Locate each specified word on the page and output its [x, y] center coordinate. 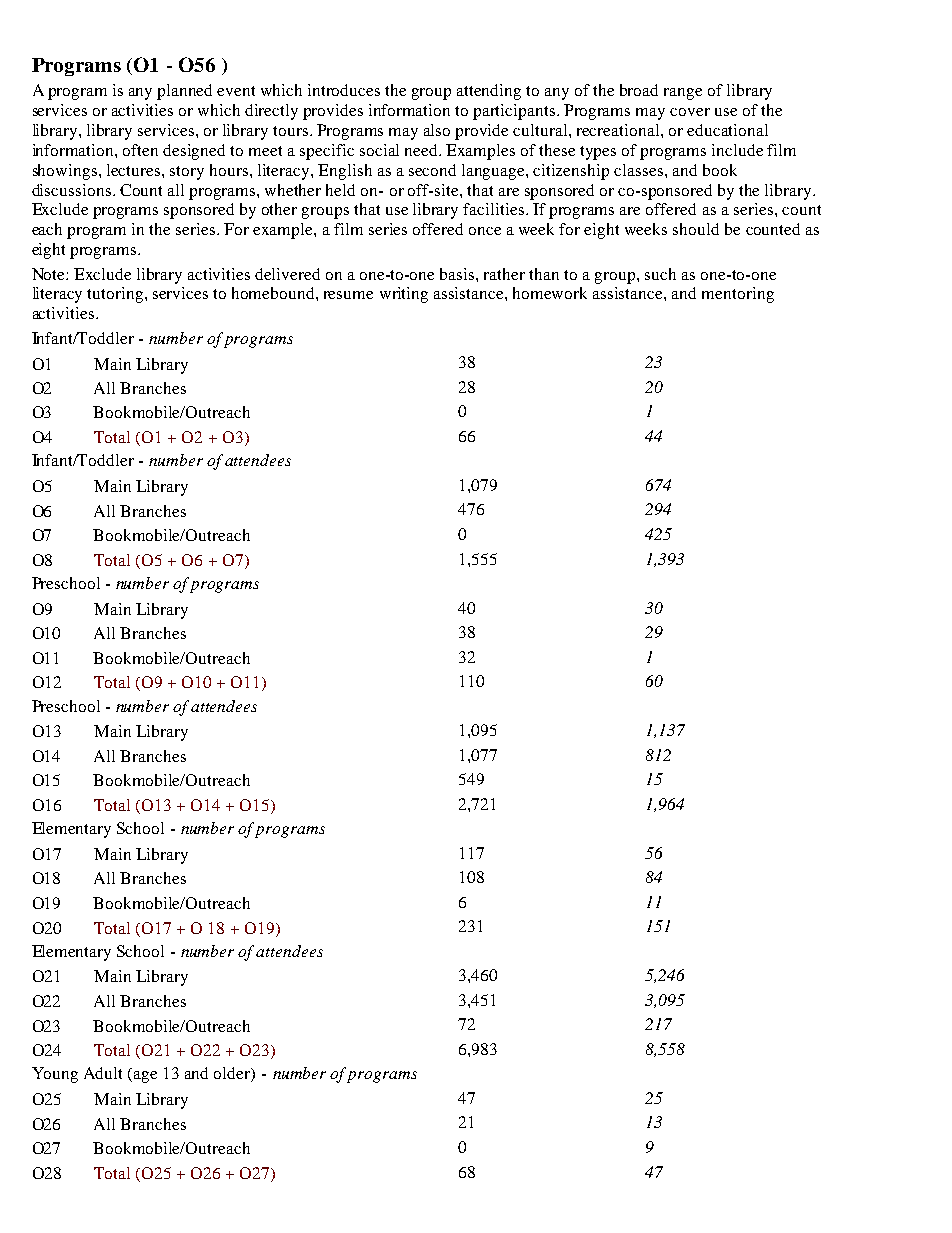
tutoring [116, 295]
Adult [103, 1073]
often [140, 150]
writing [404, 295]
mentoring [738, 295]
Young [55, 1075]
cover [690, 112]
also [437, 130]
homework [550, 293]
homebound [274, 293]
